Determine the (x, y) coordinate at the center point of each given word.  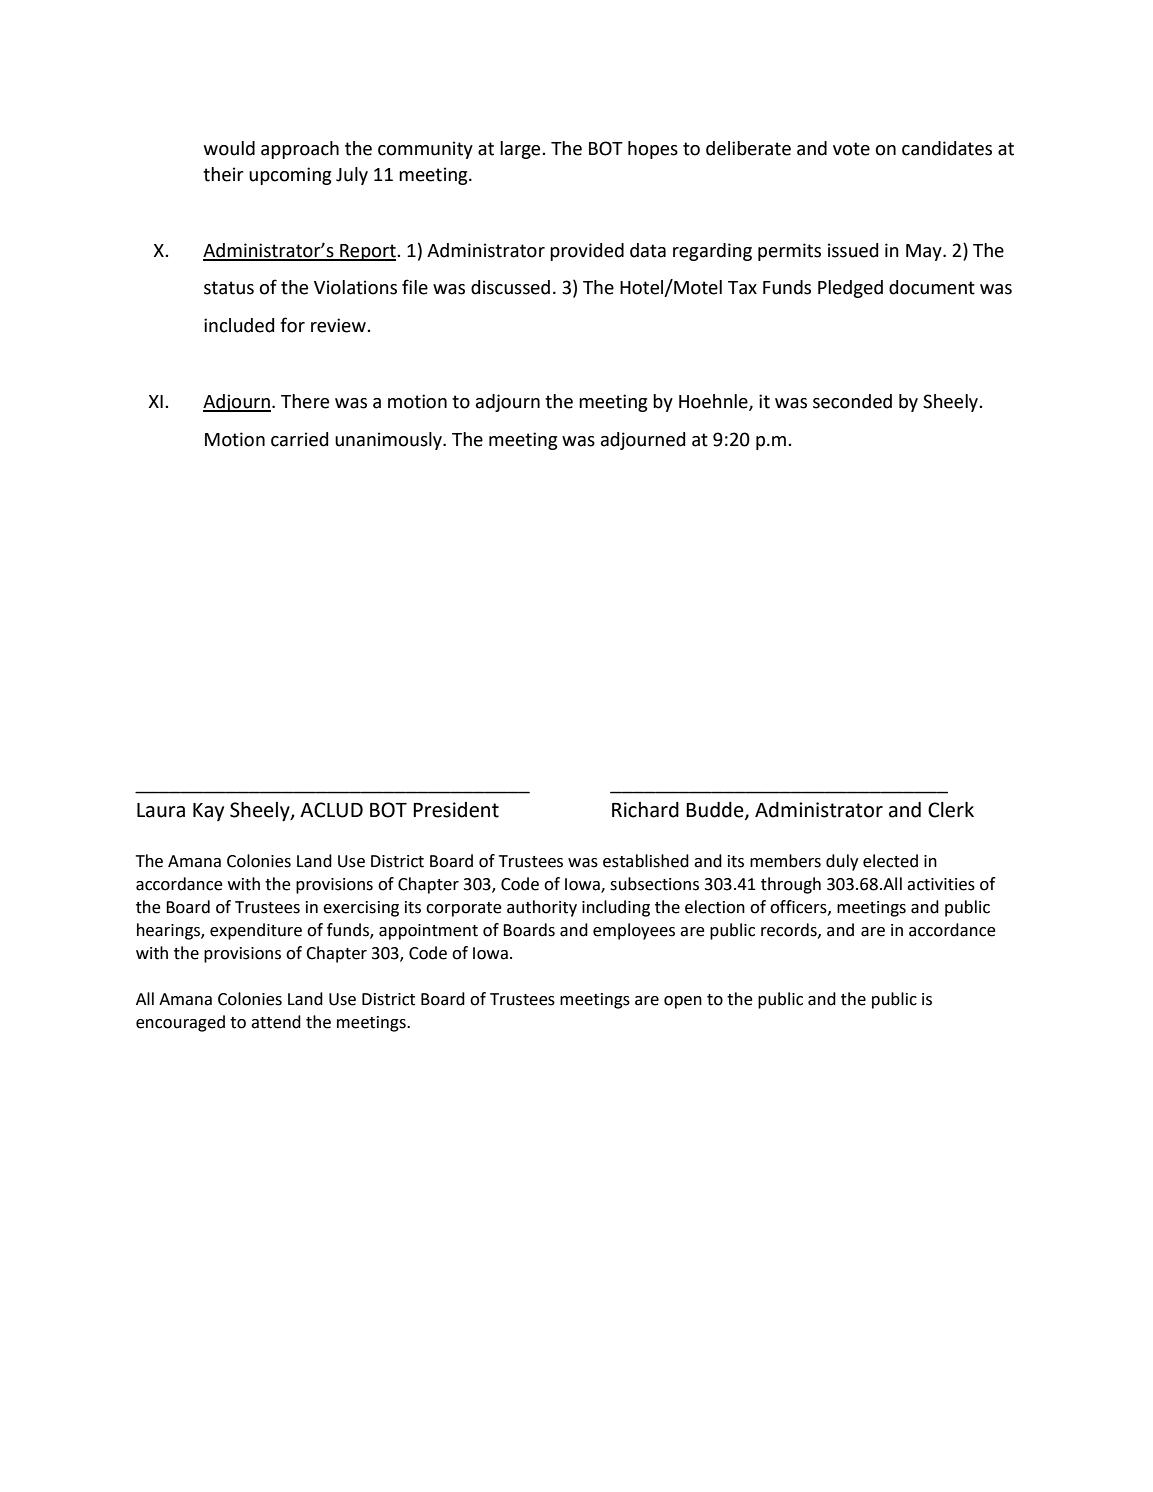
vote (851, 149)
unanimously (389, 441)
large (521, 150)
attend (276, 1022)
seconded (852, 401)
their (223, 174)
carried (299, 439)
